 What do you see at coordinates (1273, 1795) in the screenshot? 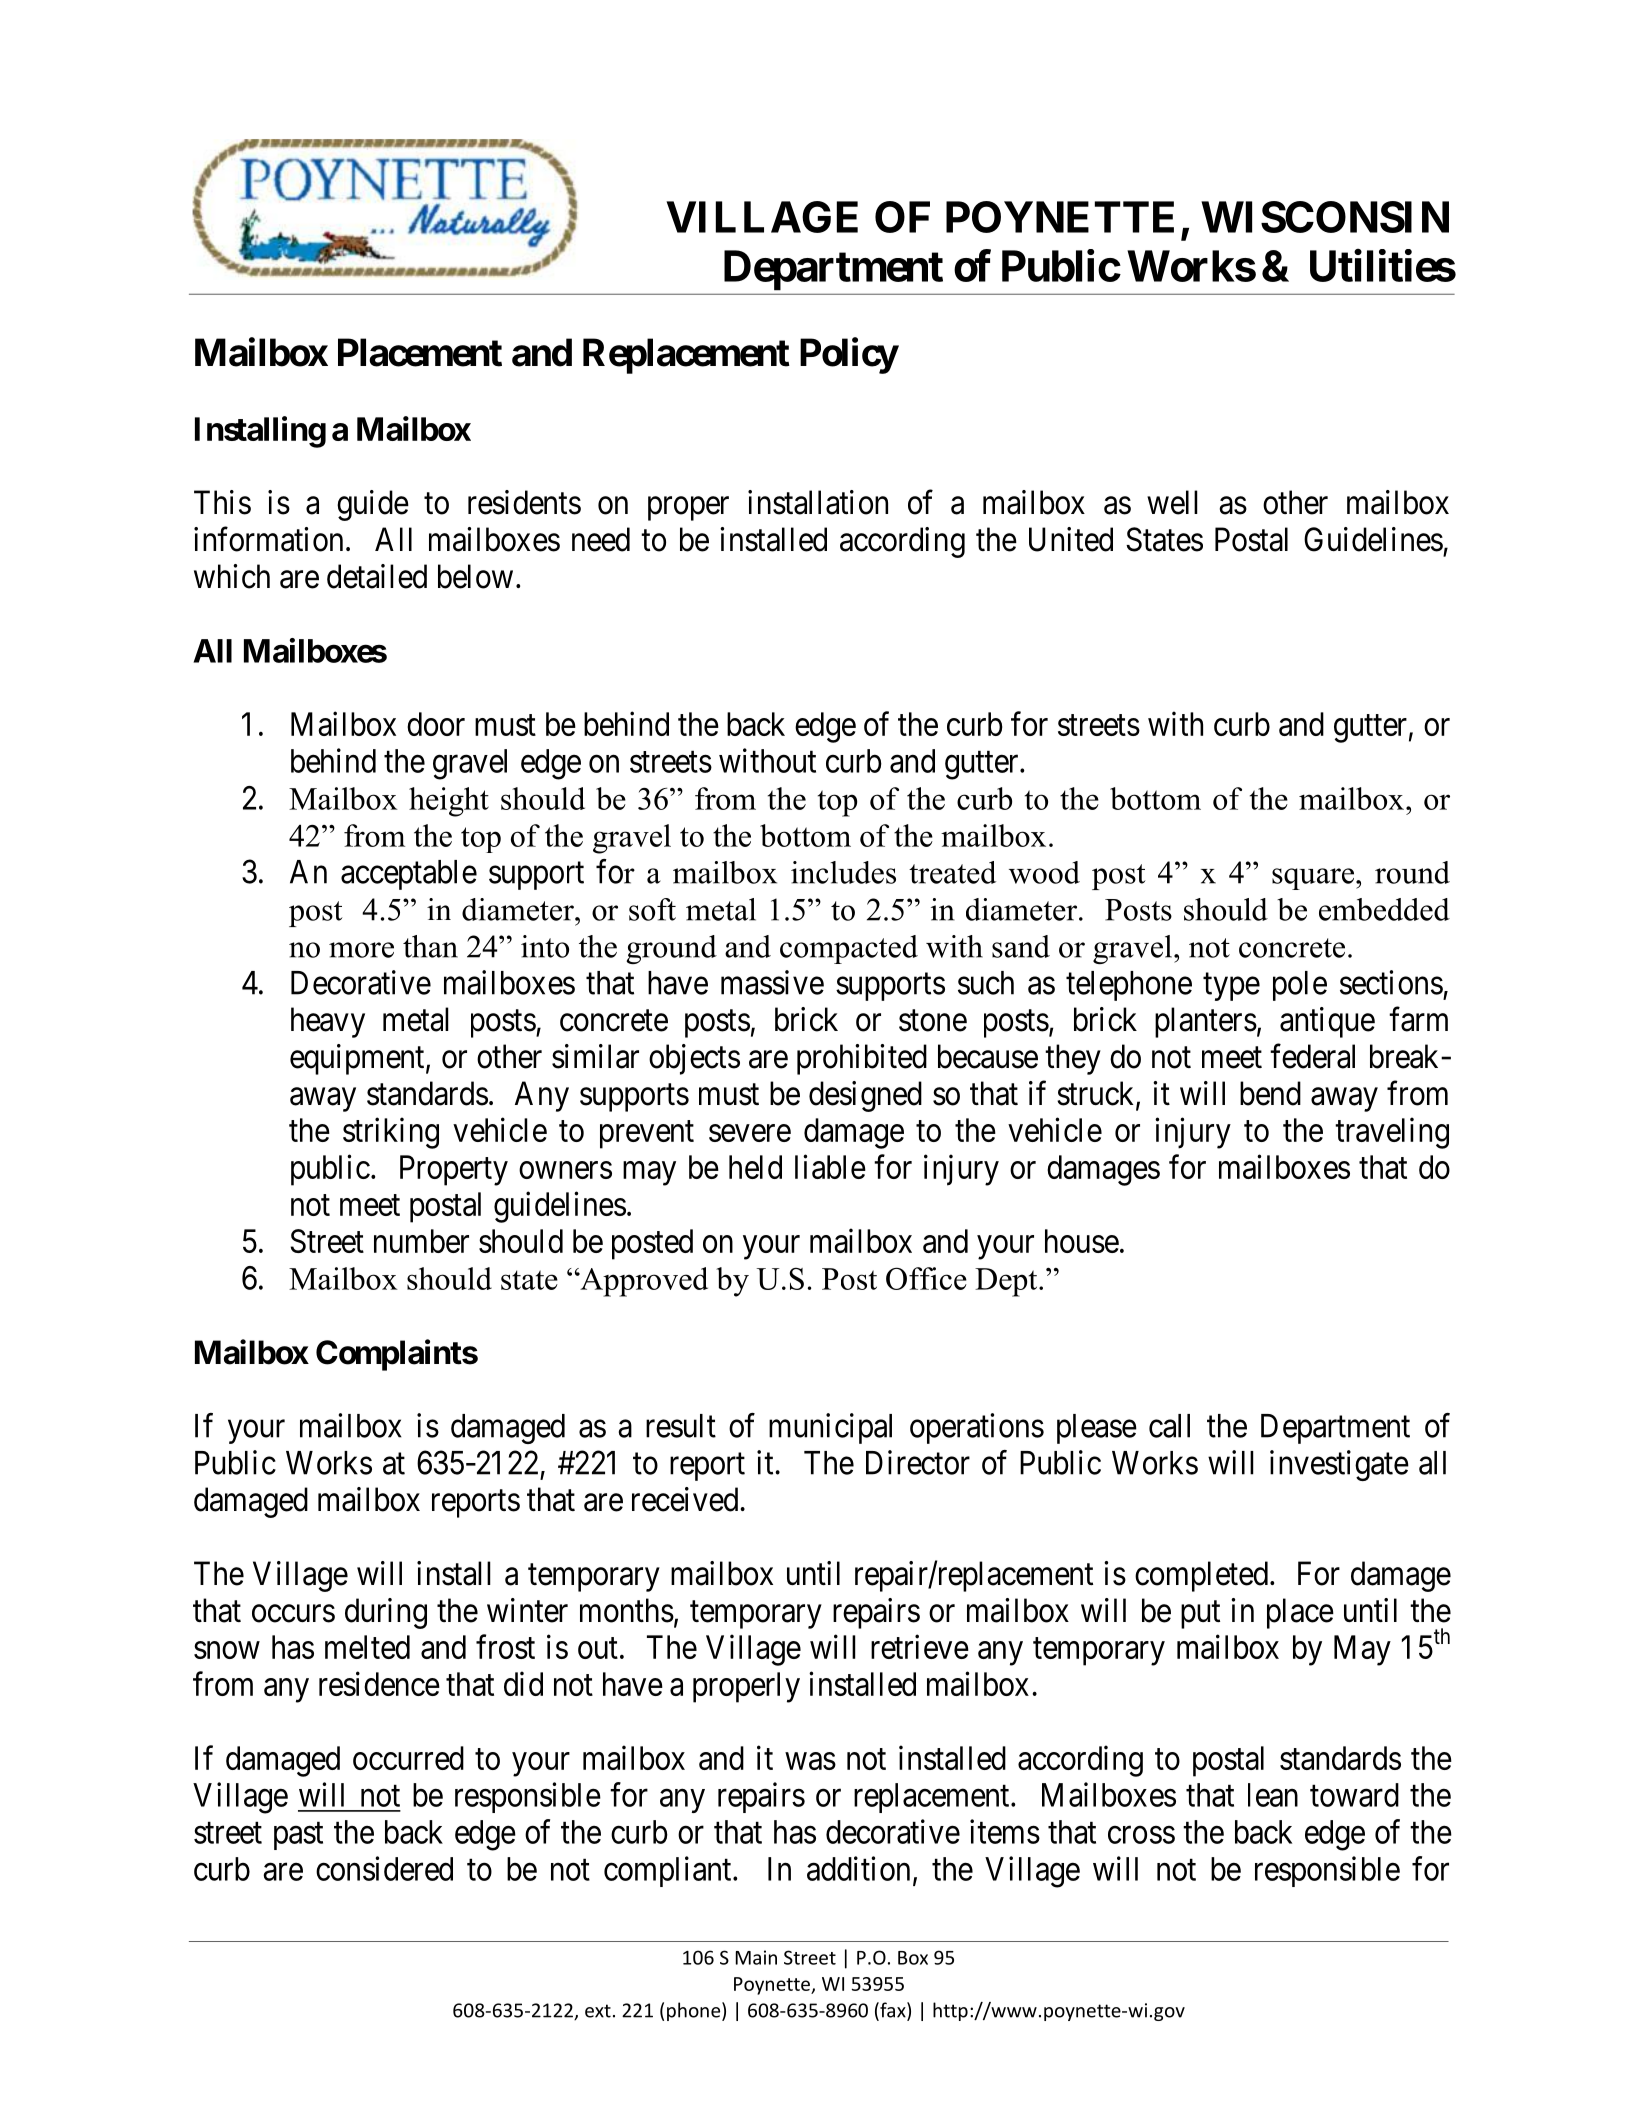
I see `lean` at bounding box center [1273, 1795].
